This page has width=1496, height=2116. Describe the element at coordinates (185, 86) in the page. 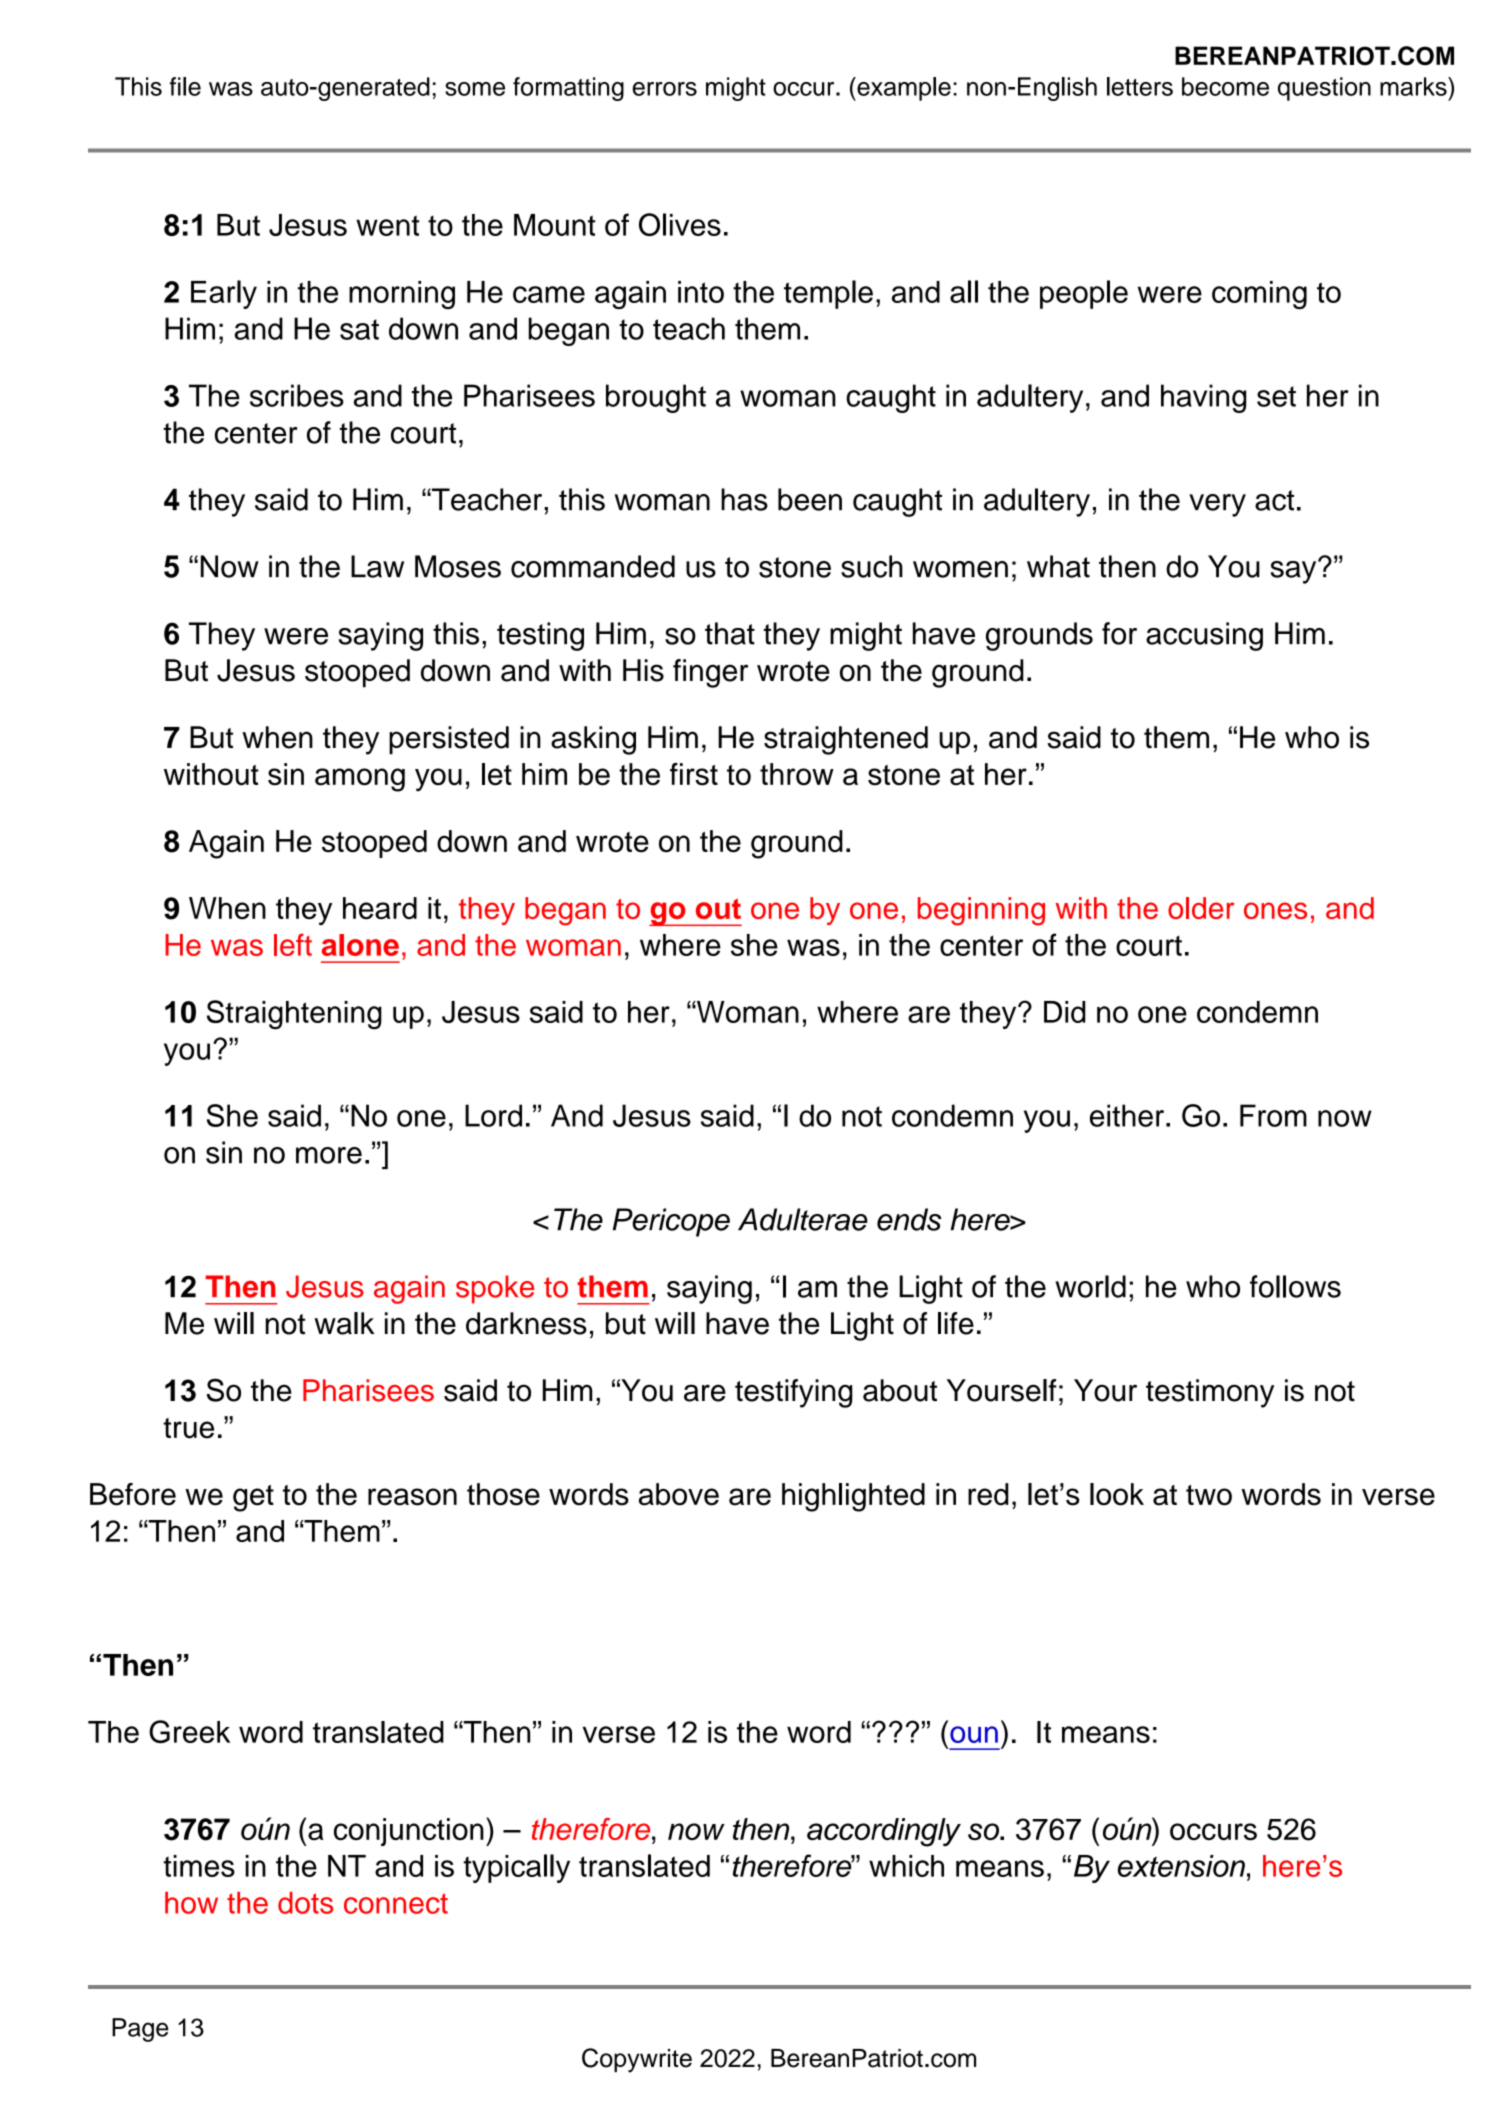

I see `file` at that location.
